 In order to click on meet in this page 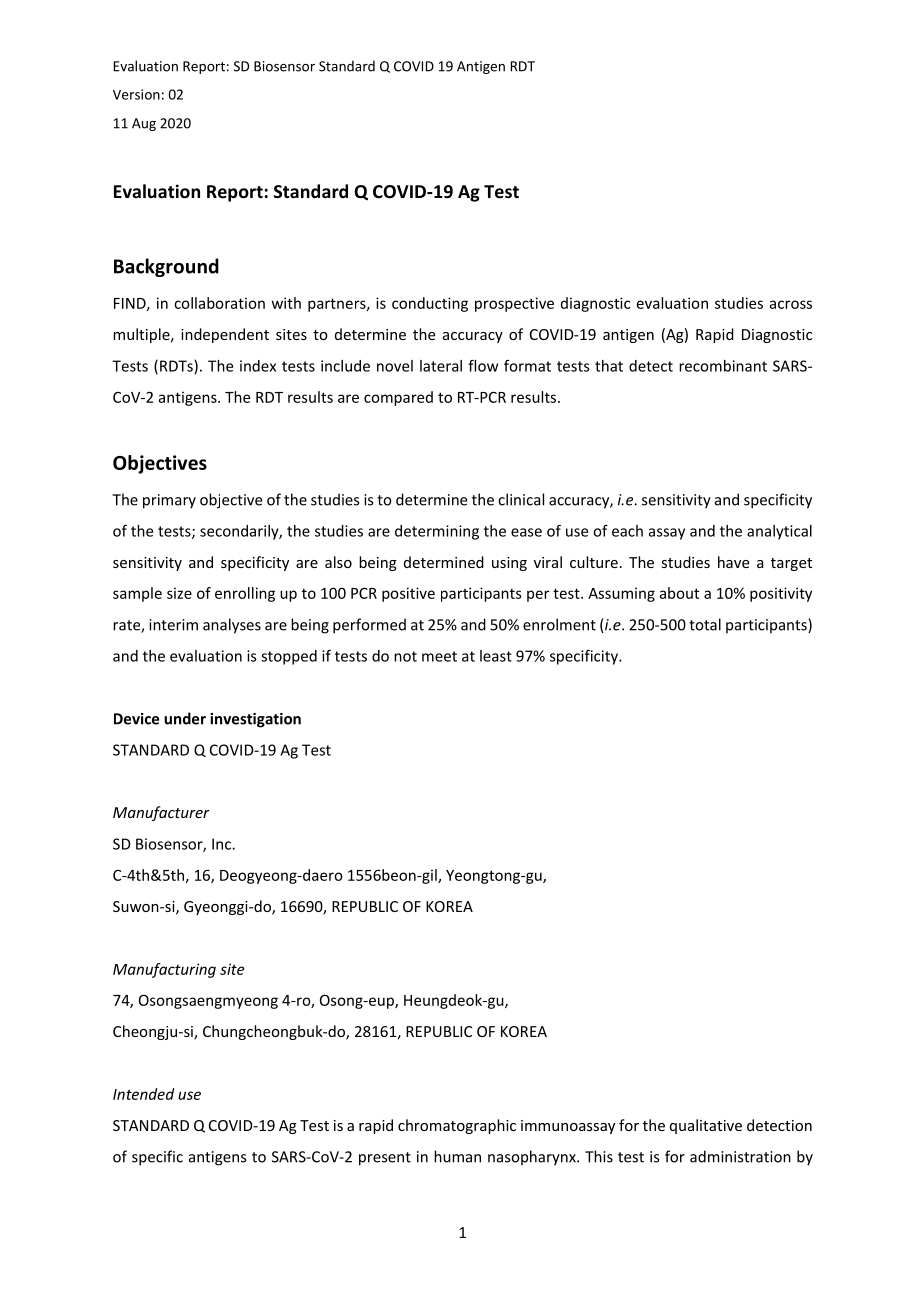, I will do `click(439, 656)`.
